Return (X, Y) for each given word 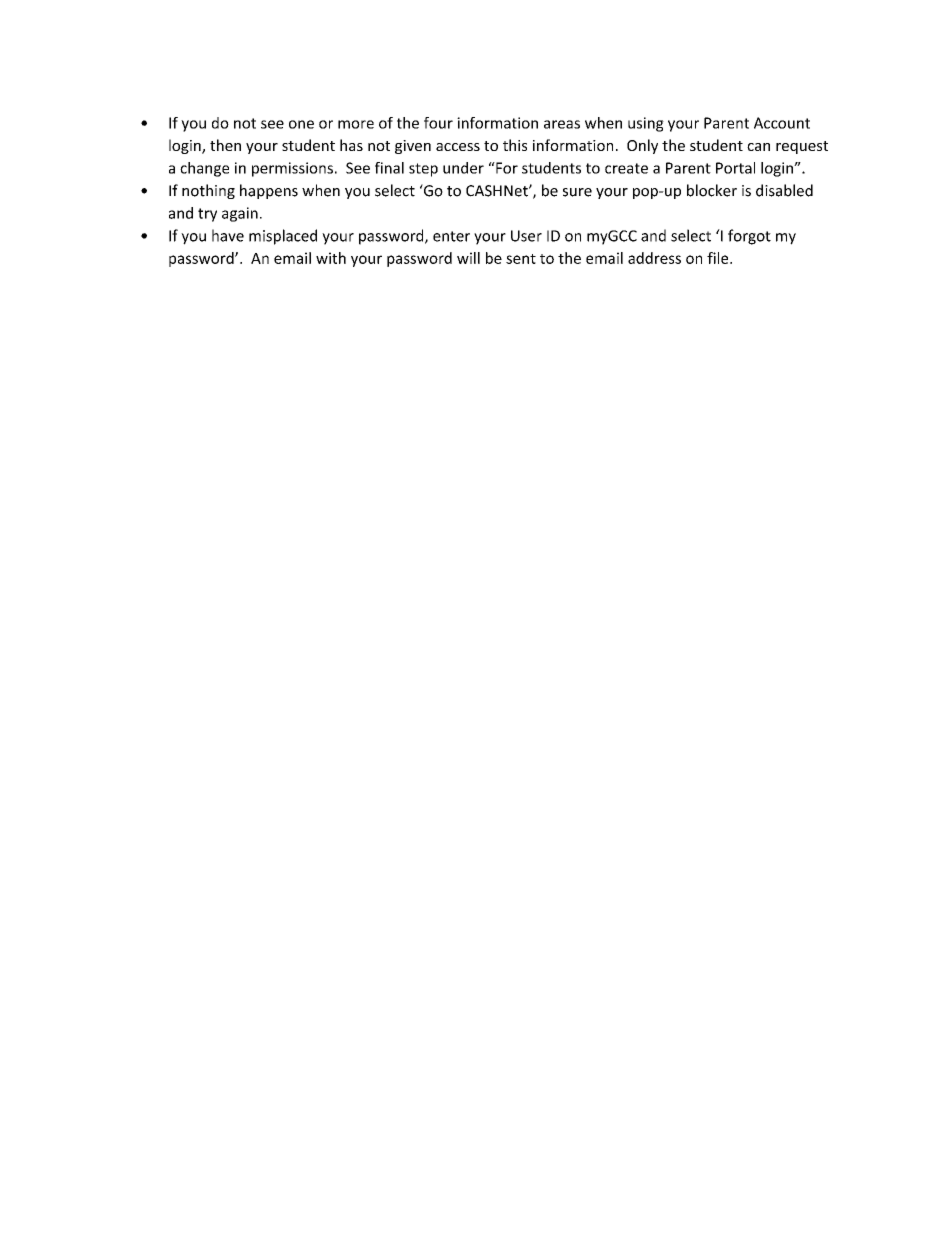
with (331, 258)
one (301, 124)
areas (562, 124)
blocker (712, 190)
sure (577, 192)
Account (782, 123)
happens (269, 191)
